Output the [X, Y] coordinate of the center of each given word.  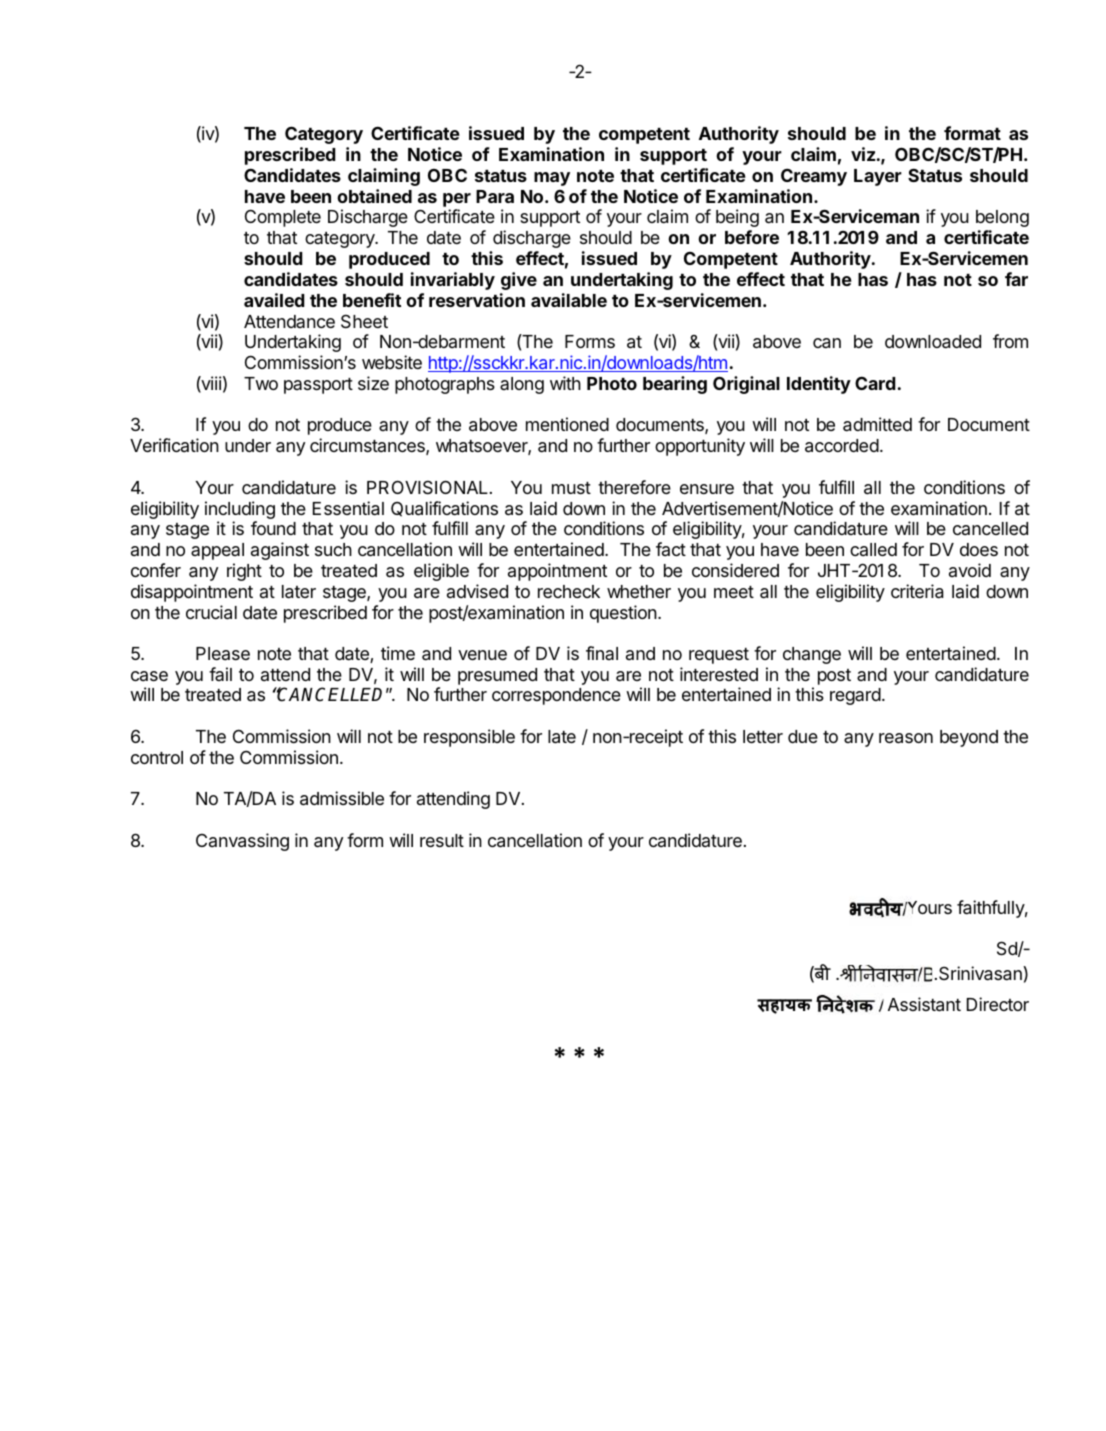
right [244, 572]
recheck [569, 591]
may [552, 179]
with [565, 383]
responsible [469, 738]
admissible [342, 798]
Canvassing [242, 842]
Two [261, 383]
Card [875, 383]
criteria [917, 591]
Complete [283, 218]
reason [906, 738]
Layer [878, 177]
